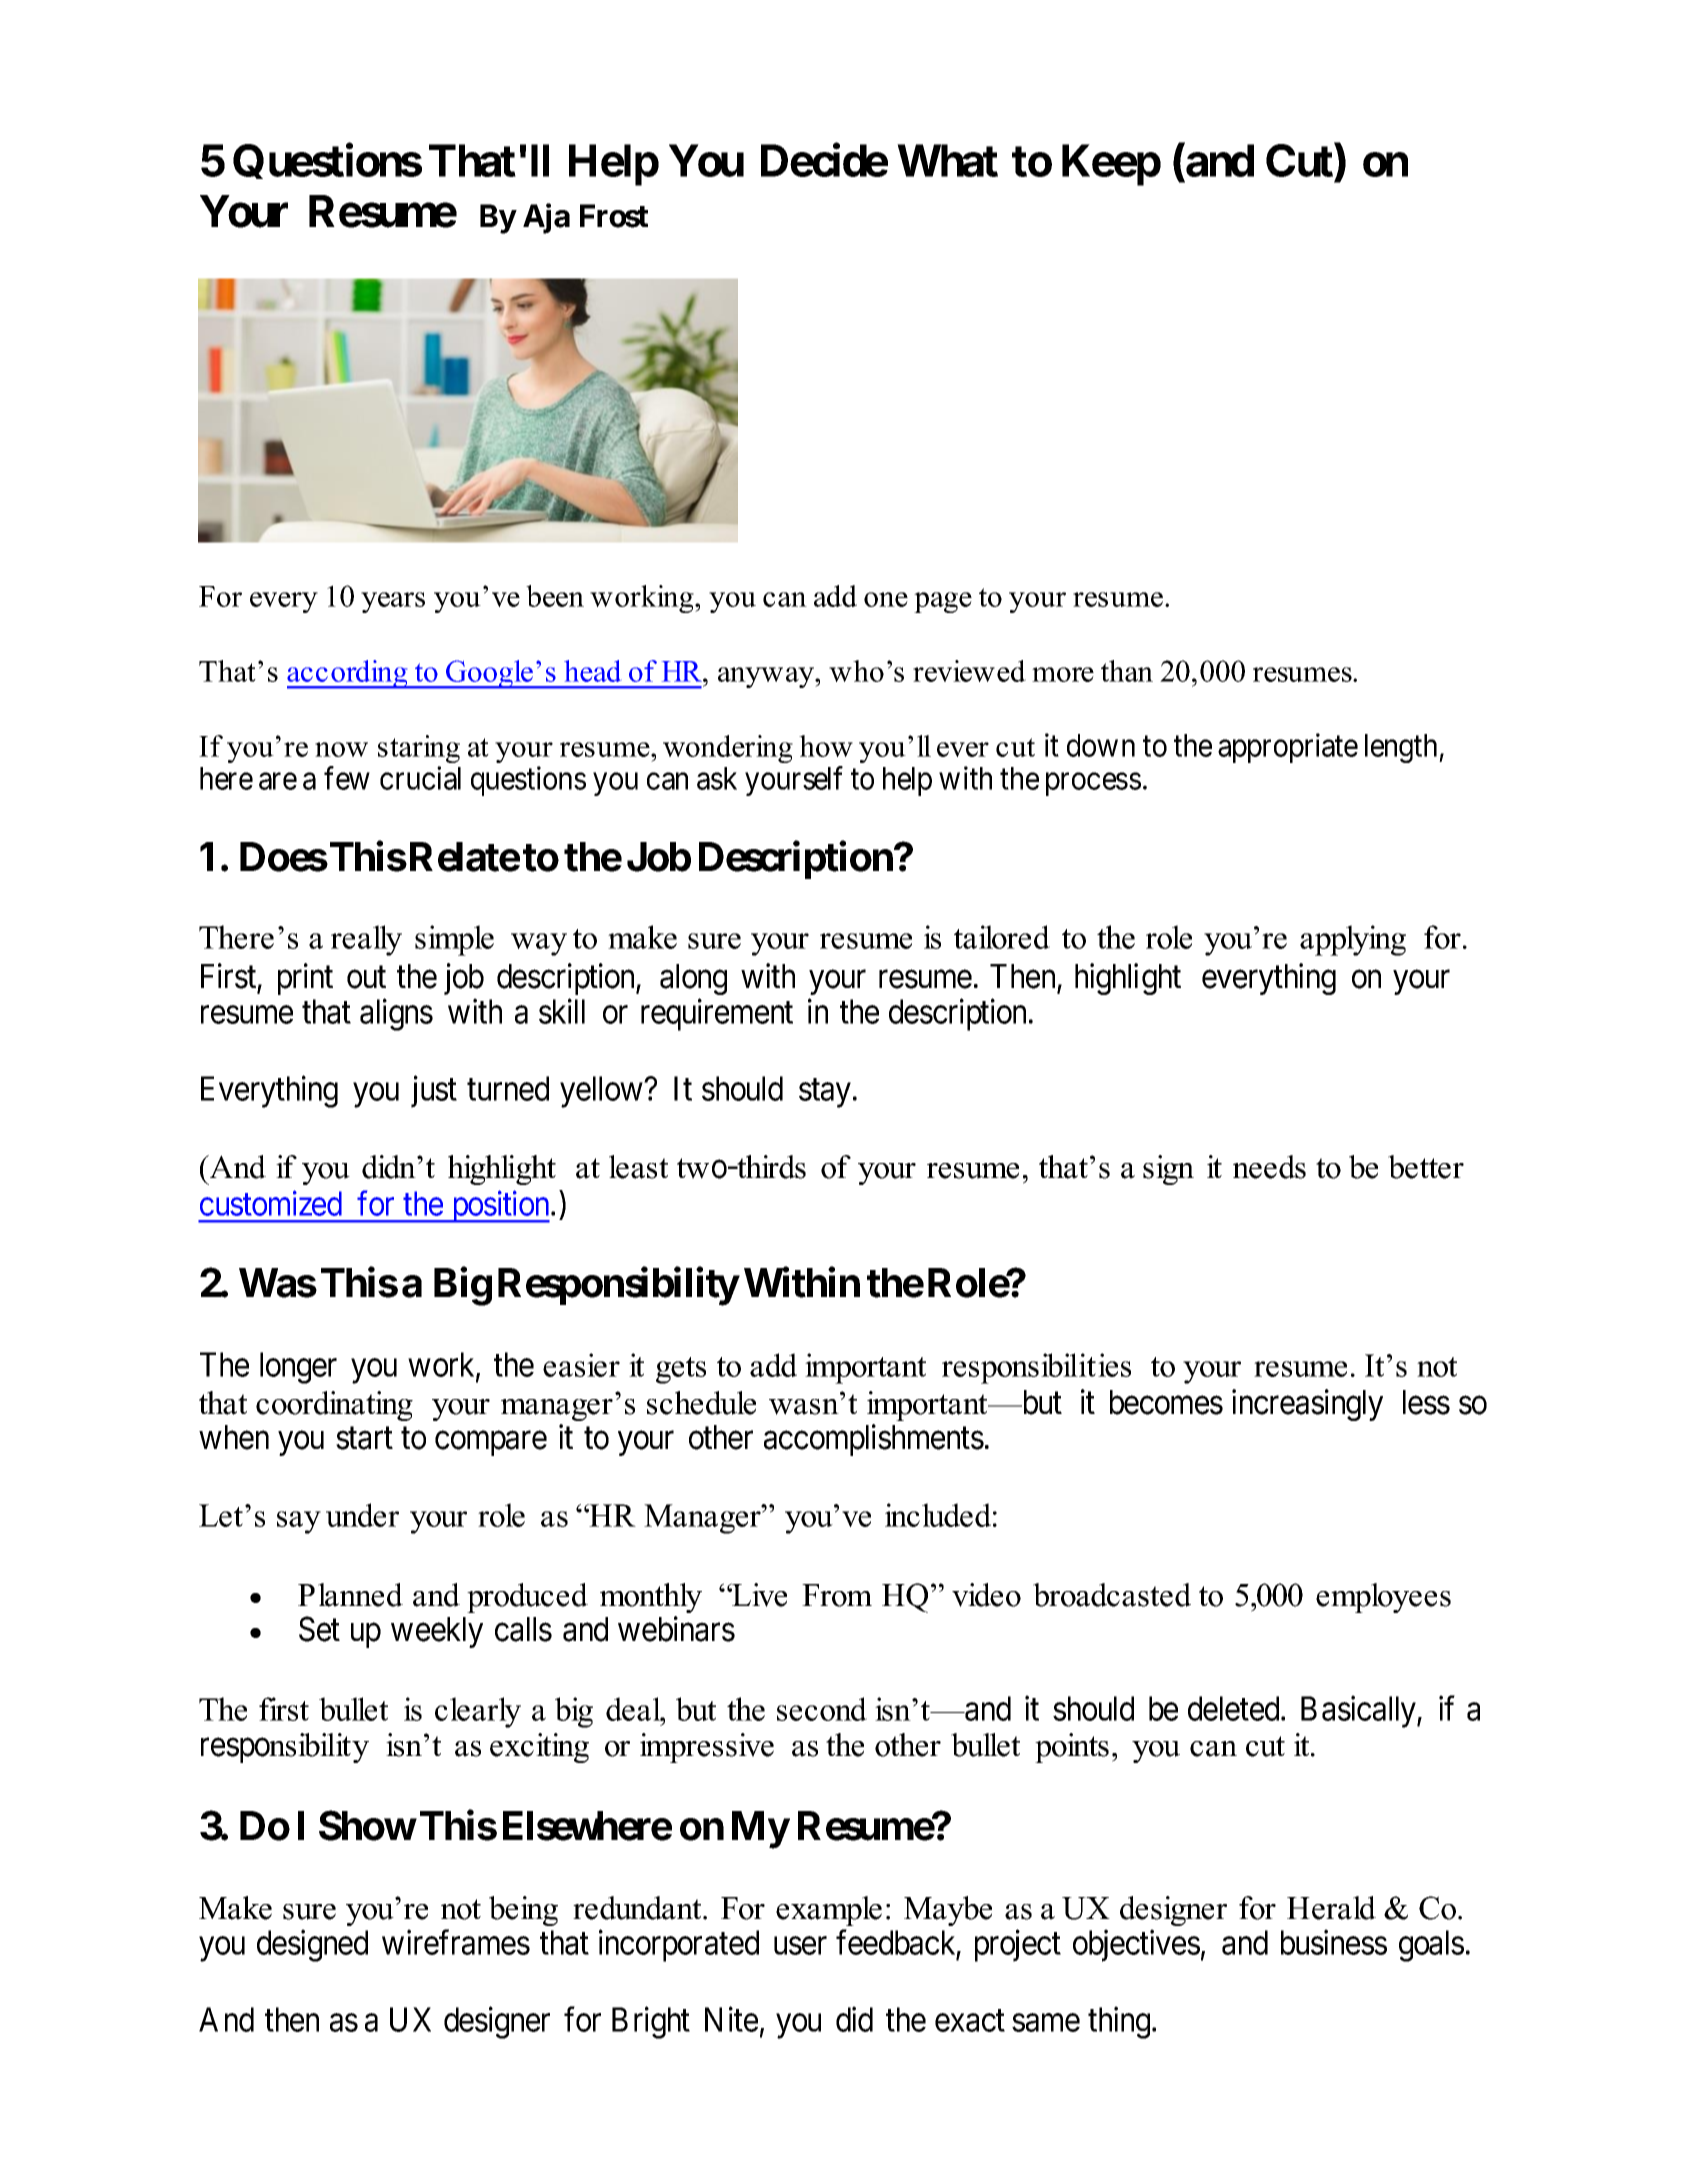  What do you see at coordinates (456, 1942) in the screenshot?
I see `wireframes` at bounding box center [456, 1942].
